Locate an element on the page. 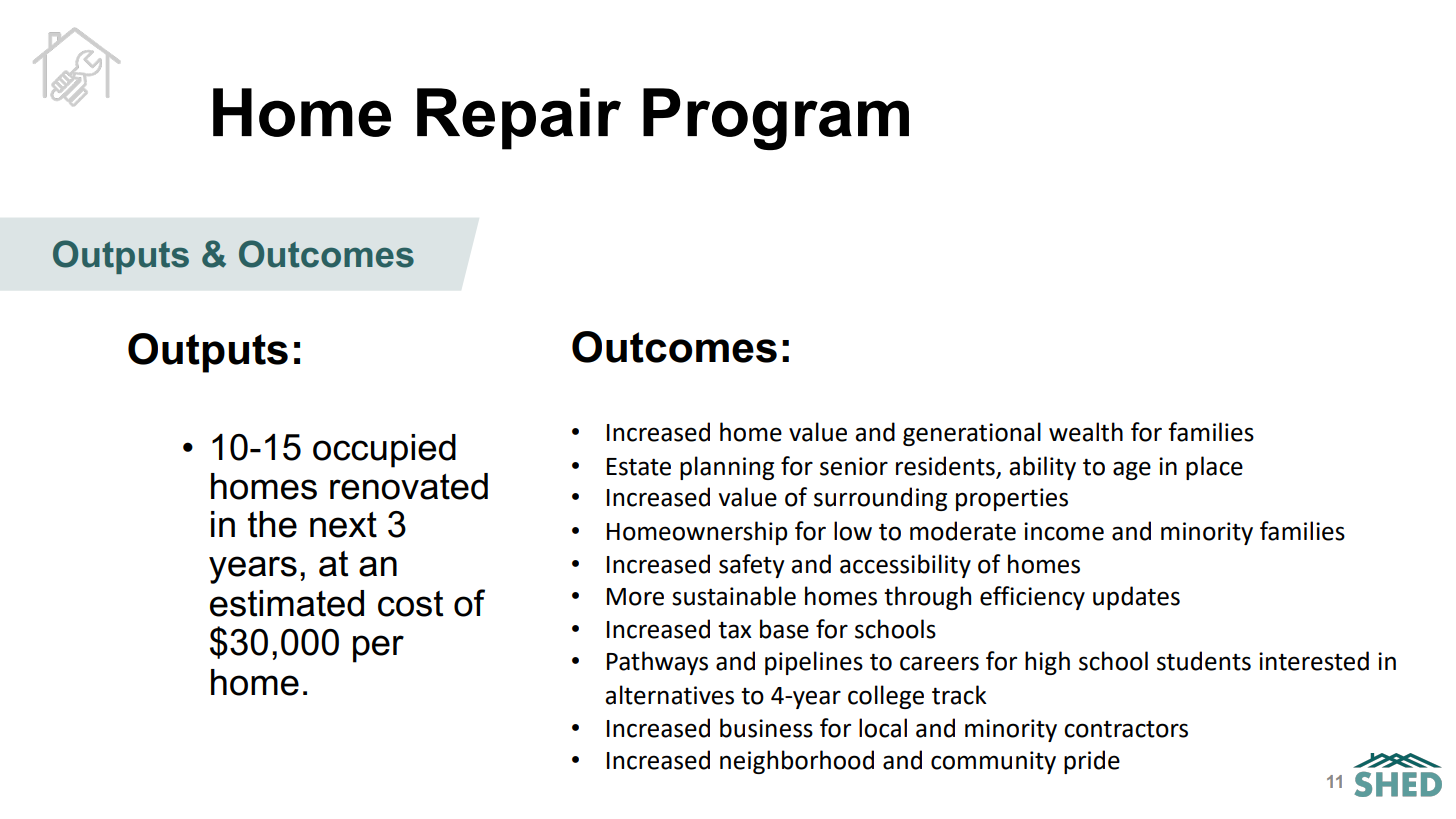 This image has height=819, width=1456. business is located at coordinates (766, 728).
